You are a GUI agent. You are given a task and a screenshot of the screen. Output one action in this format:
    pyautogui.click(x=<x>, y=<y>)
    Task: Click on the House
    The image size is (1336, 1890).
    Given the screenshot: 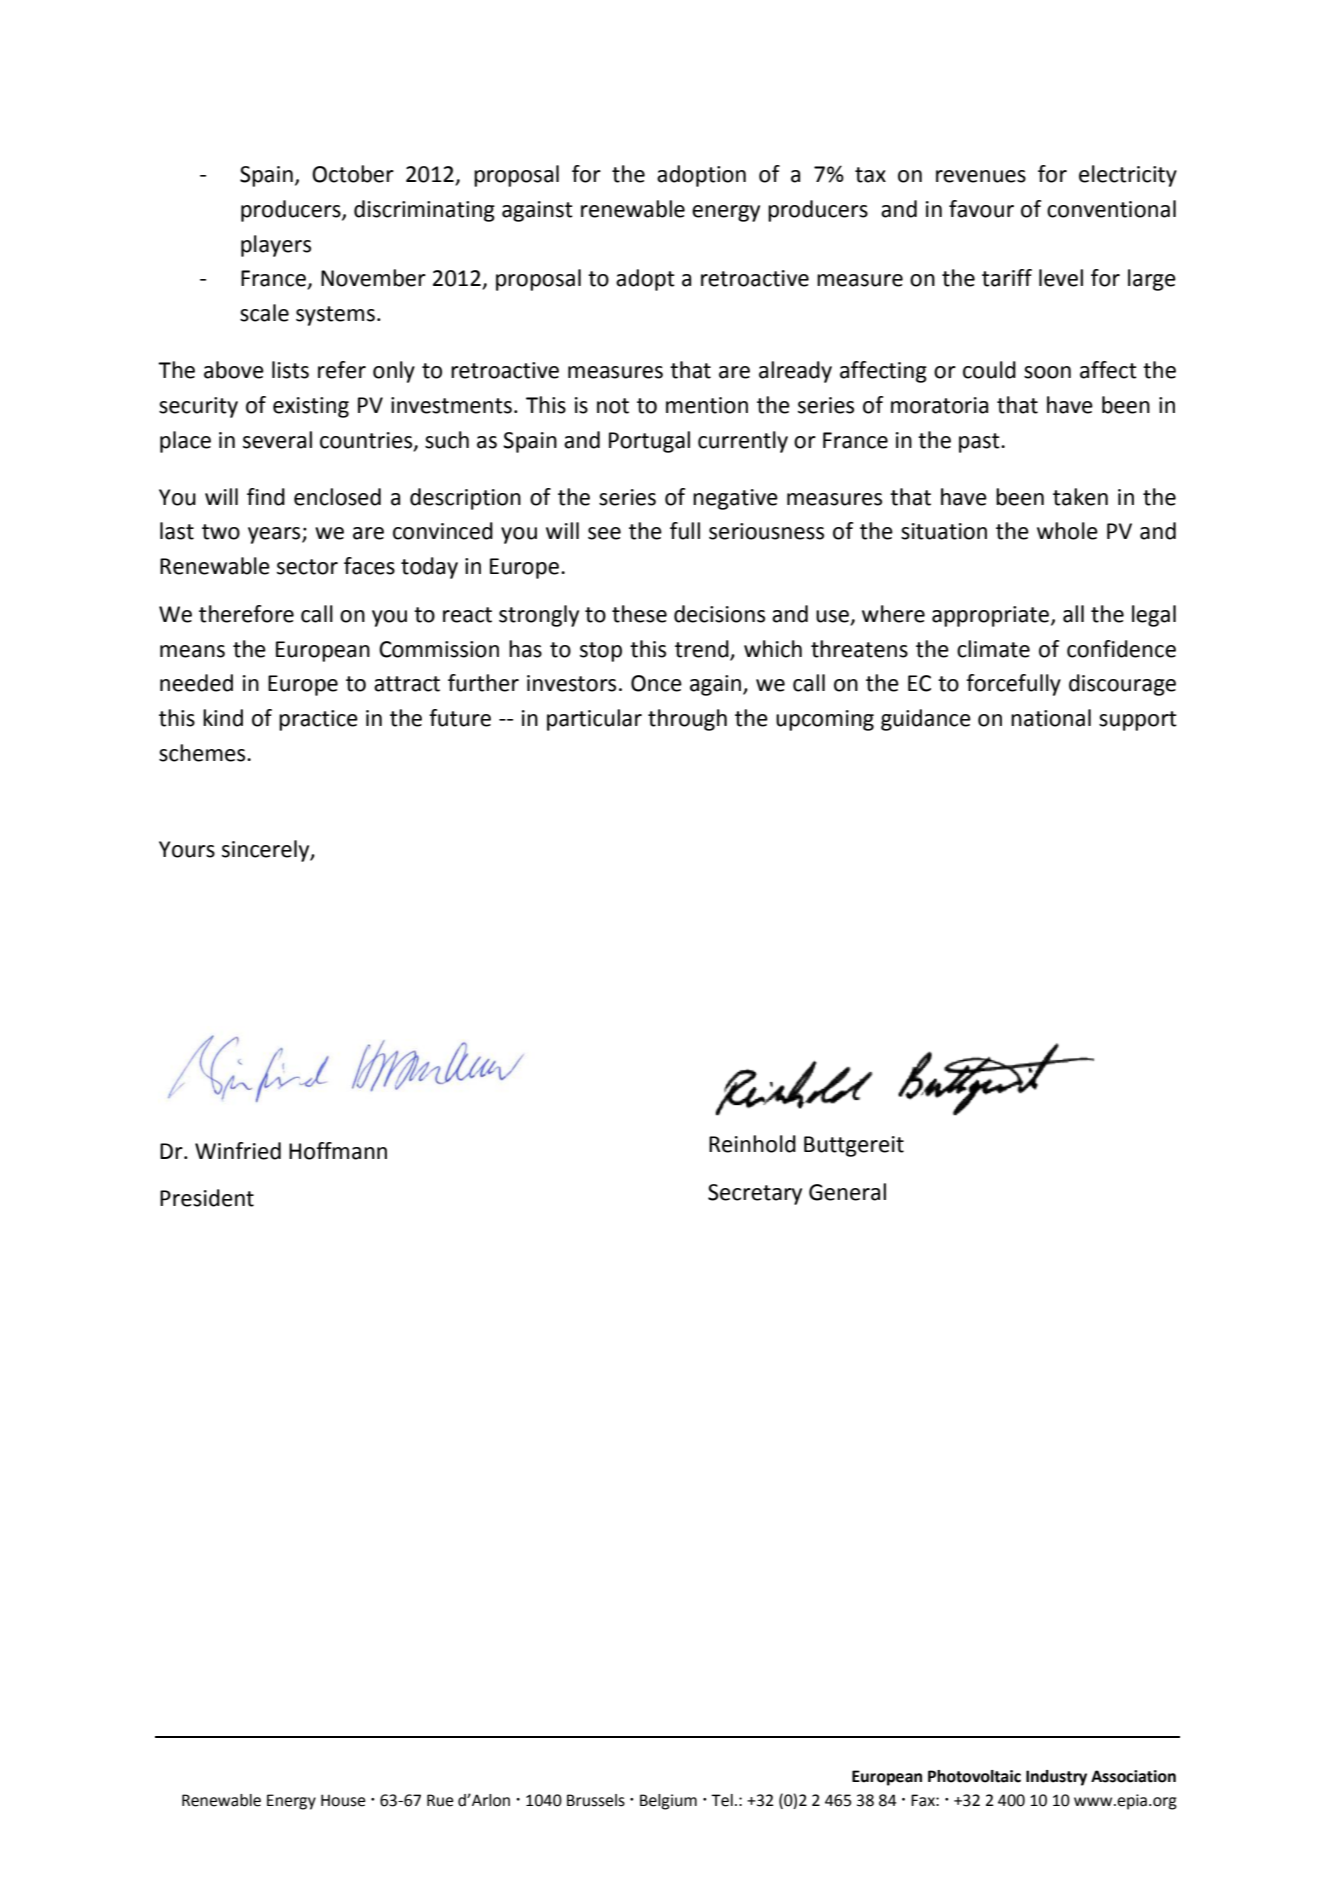 What is the action you would take?
    pyautogui.click(x=343, y=1800)
